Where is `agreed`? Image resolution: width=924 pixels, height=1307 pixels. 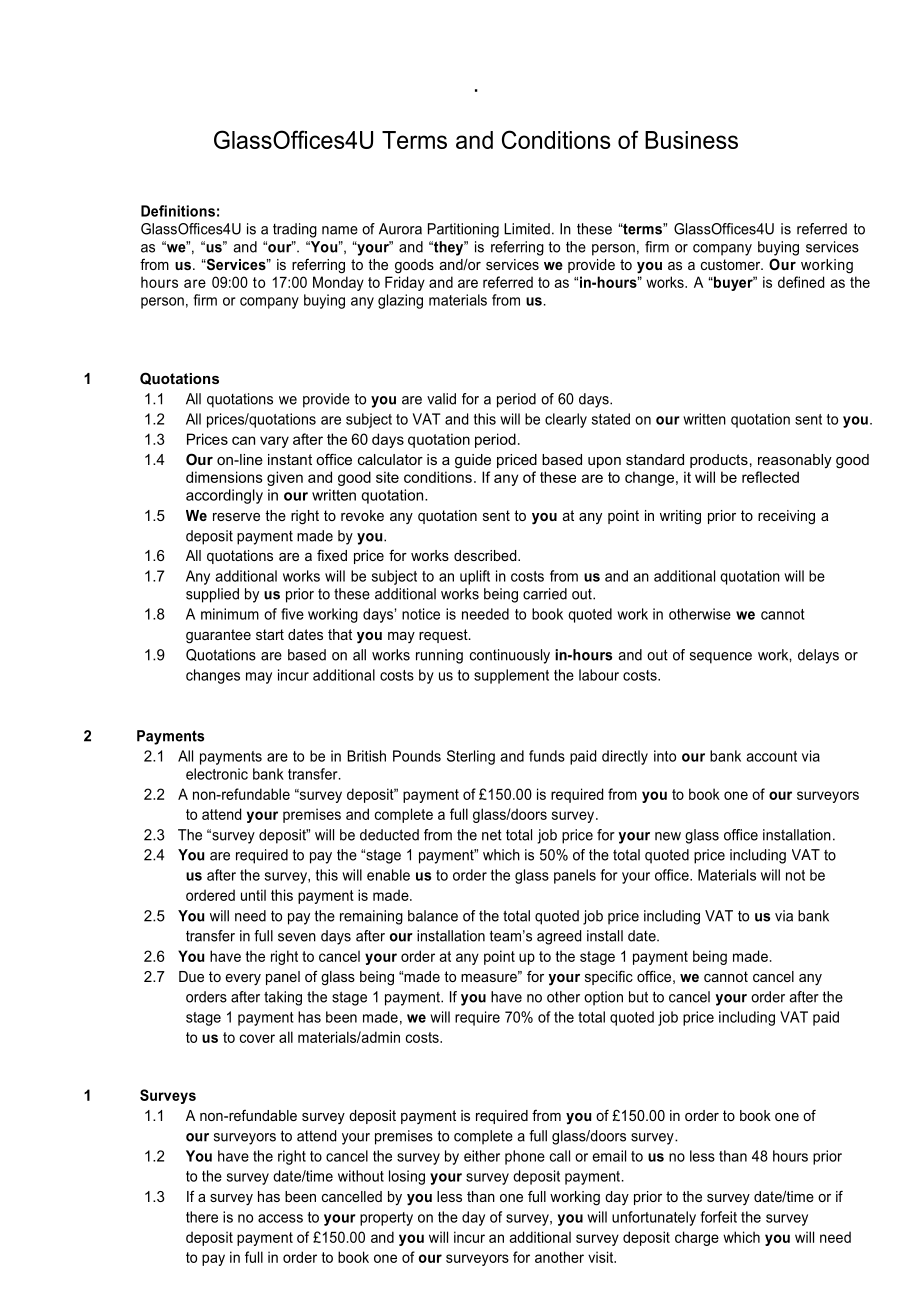
agreed is located at coordinates (559, 937).
